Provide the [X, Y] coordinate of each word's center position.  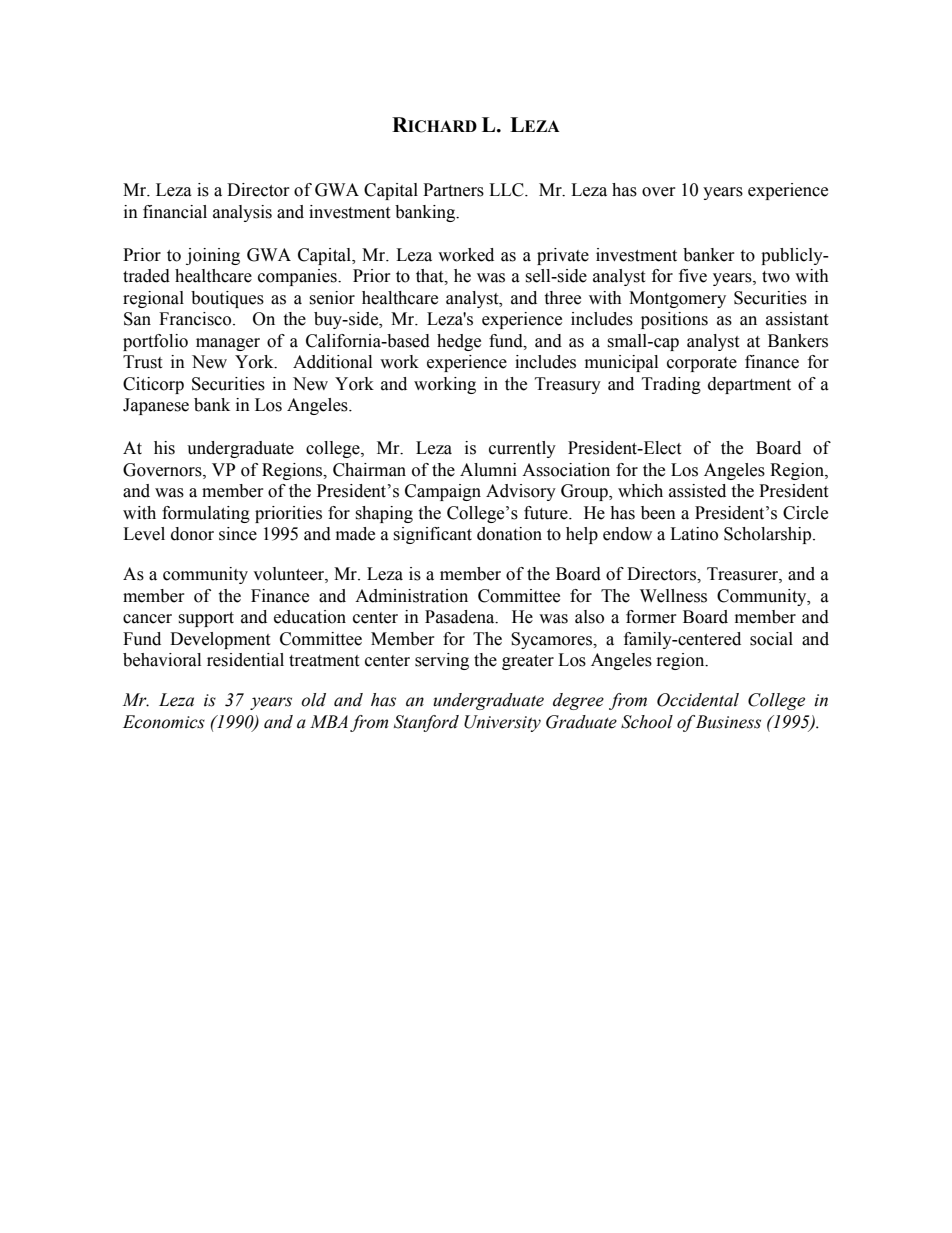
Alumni [488, 470]
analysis [242, 213]
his [164, 448]
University [502, 723]
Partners [453, 190]
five [693, 276]
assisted [697, 491]
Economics [164, 722]
